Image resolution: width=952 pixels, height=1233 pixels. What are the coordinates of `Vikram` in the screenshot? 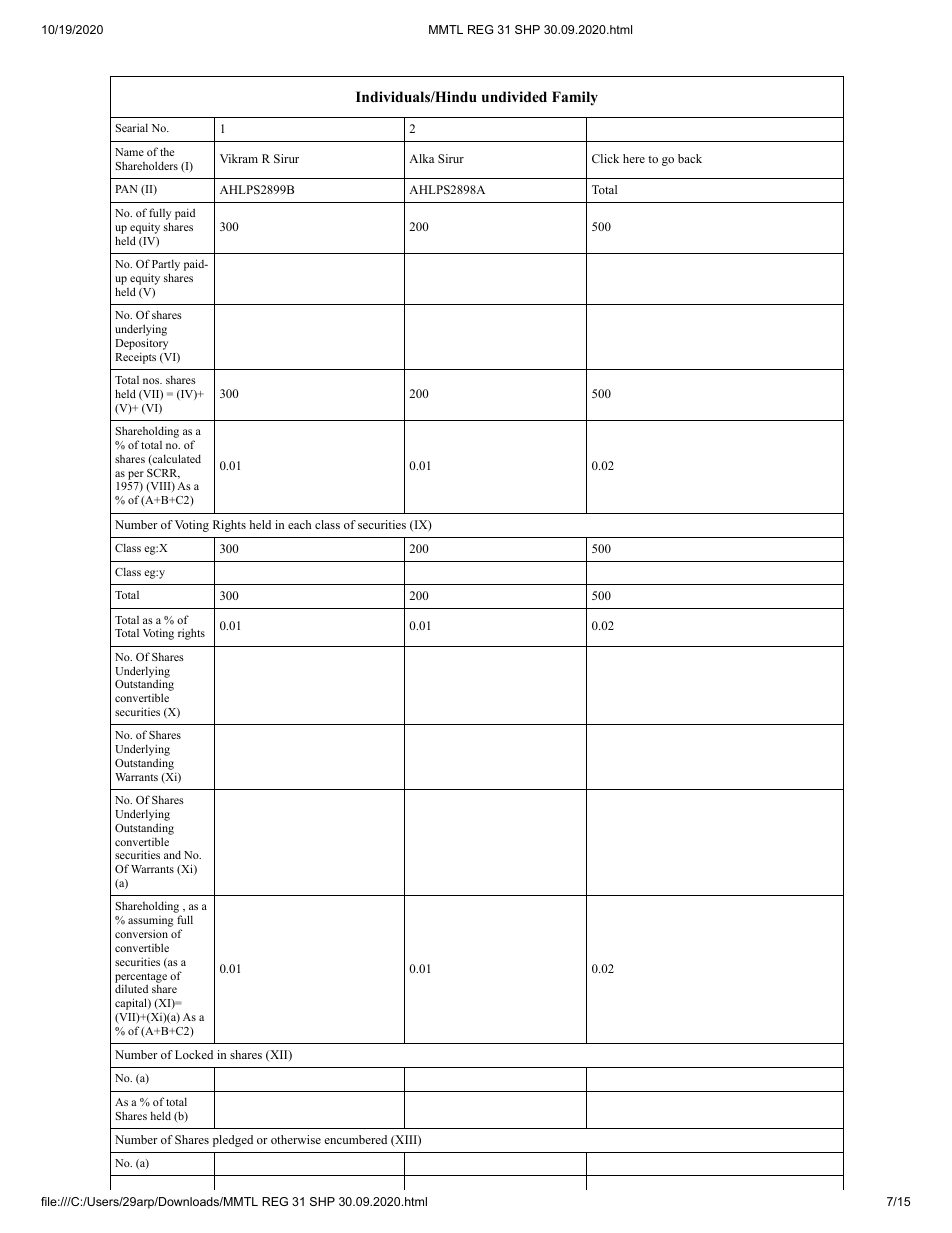 It's located at (239, 158).
